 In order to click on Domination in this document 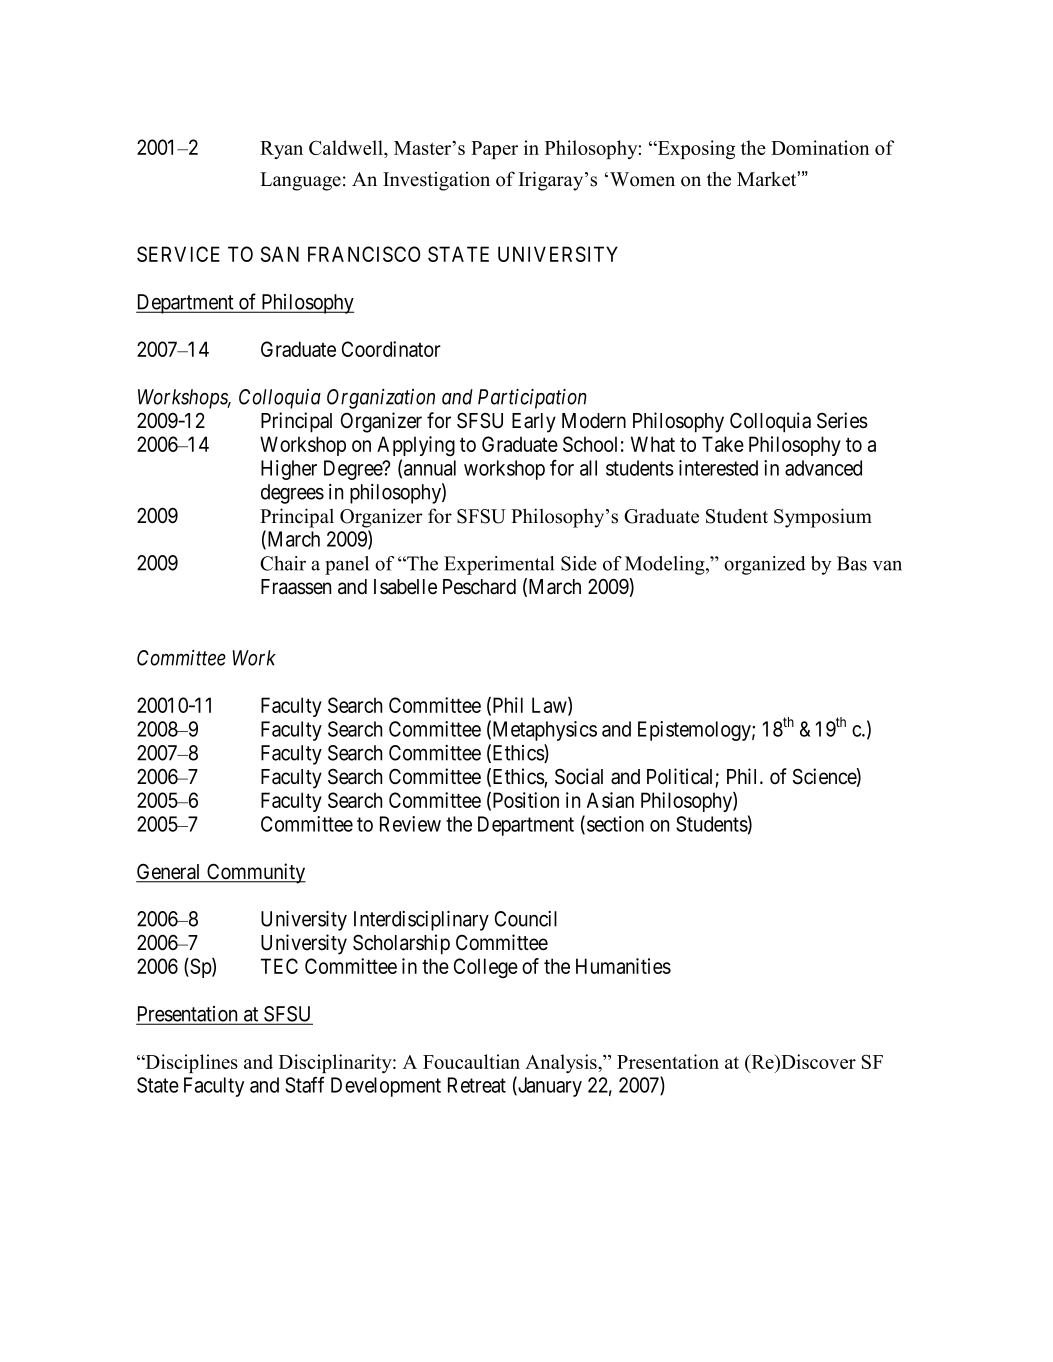, I will do `click(820, 147)`.
